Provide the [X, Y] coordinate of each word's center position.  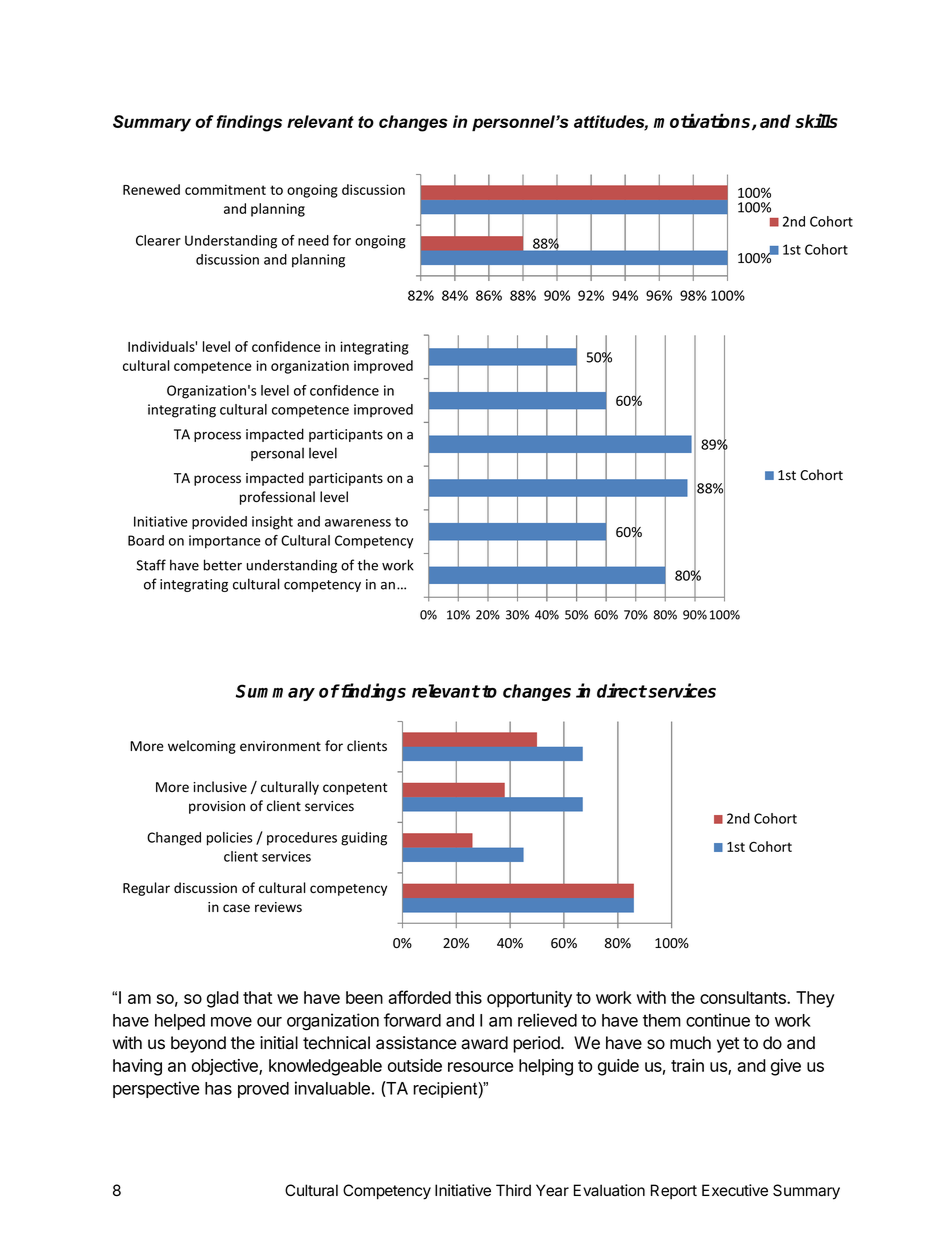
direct [622, 690]
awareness [358, 523]
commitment [225, 189]
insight [272, 523]
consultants [744, 997]
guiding [364, 839]
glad [223, 999]
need [313, 240]
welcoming [202, 747]
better [223, 565]
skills [816, 120]
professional [277, 498]
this [468, 997]
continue [718, 1020]
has [218, 1088]
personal [277, 454]
